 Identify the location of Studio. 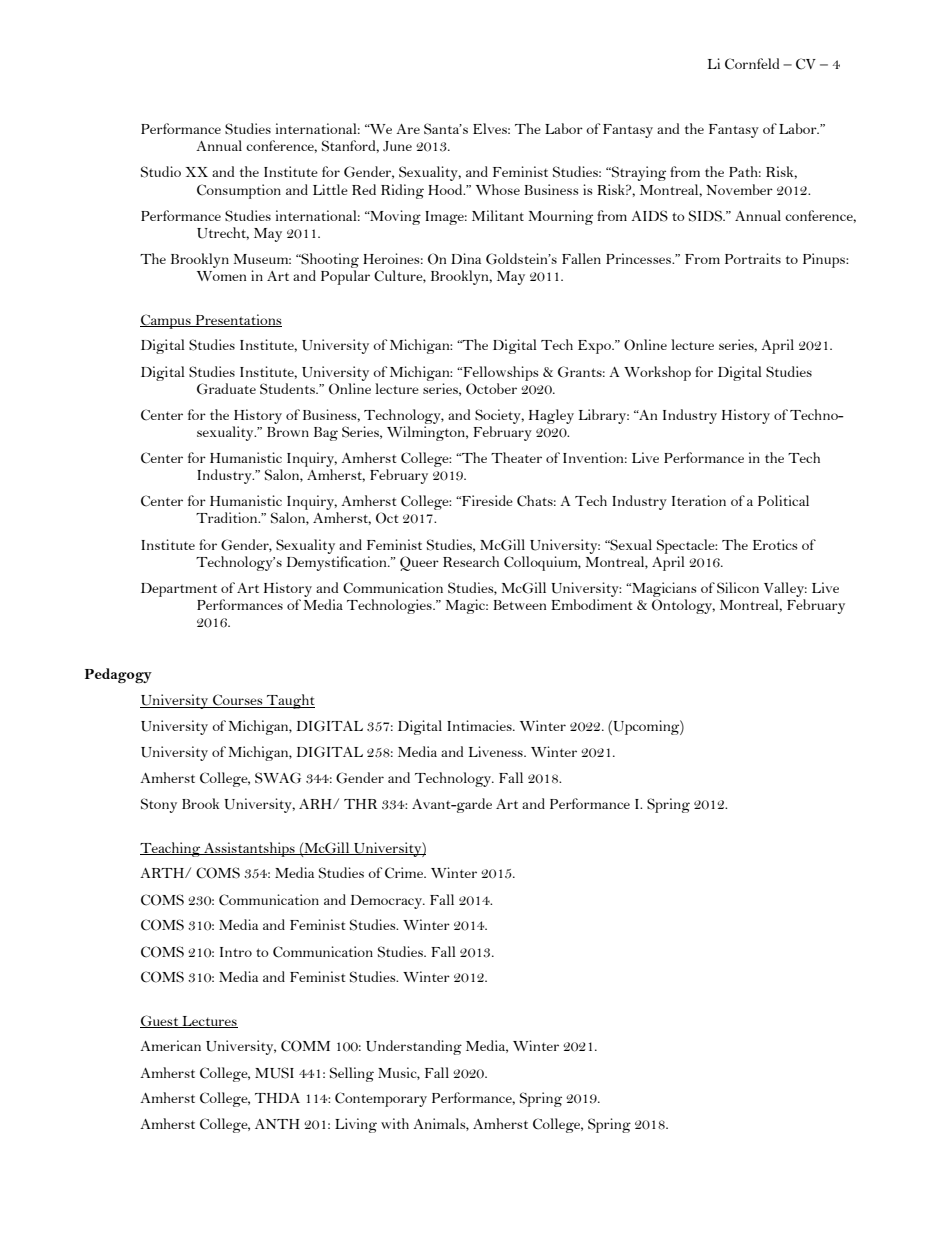
(161, 172).
